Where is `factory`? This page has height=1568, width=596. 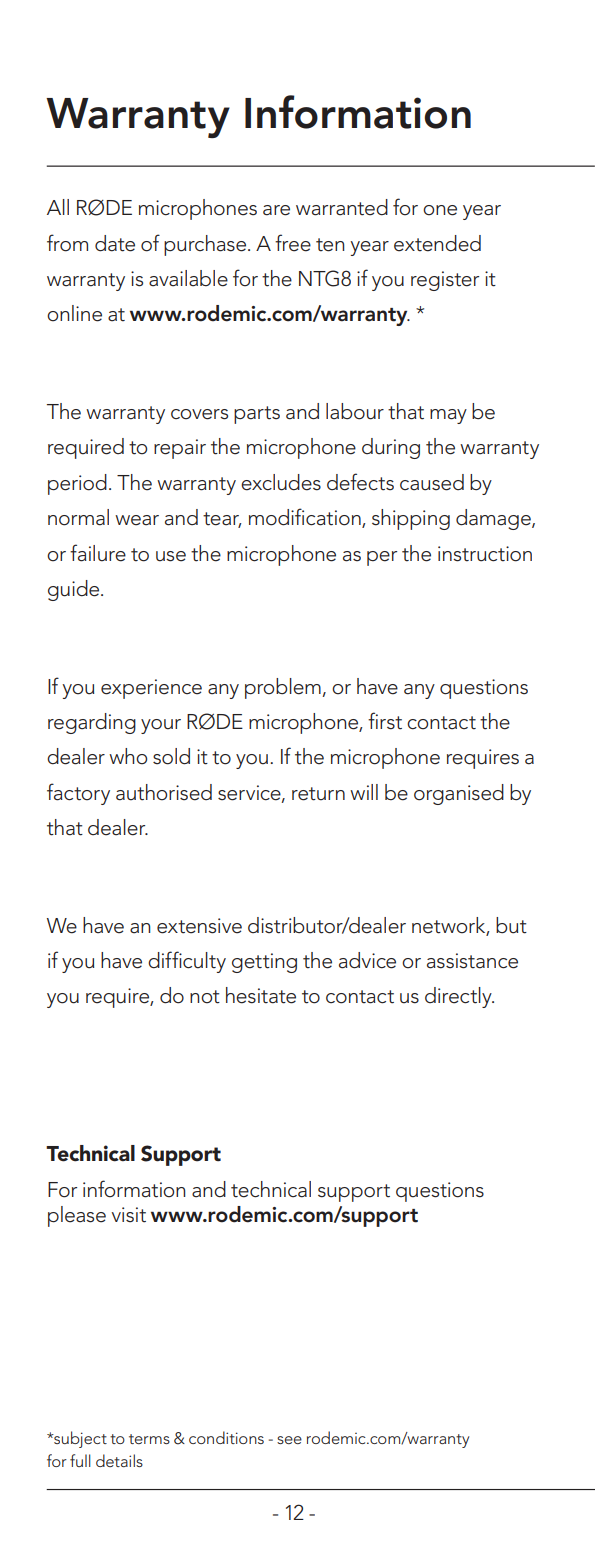
factory is located at coordinates (78, 794).
